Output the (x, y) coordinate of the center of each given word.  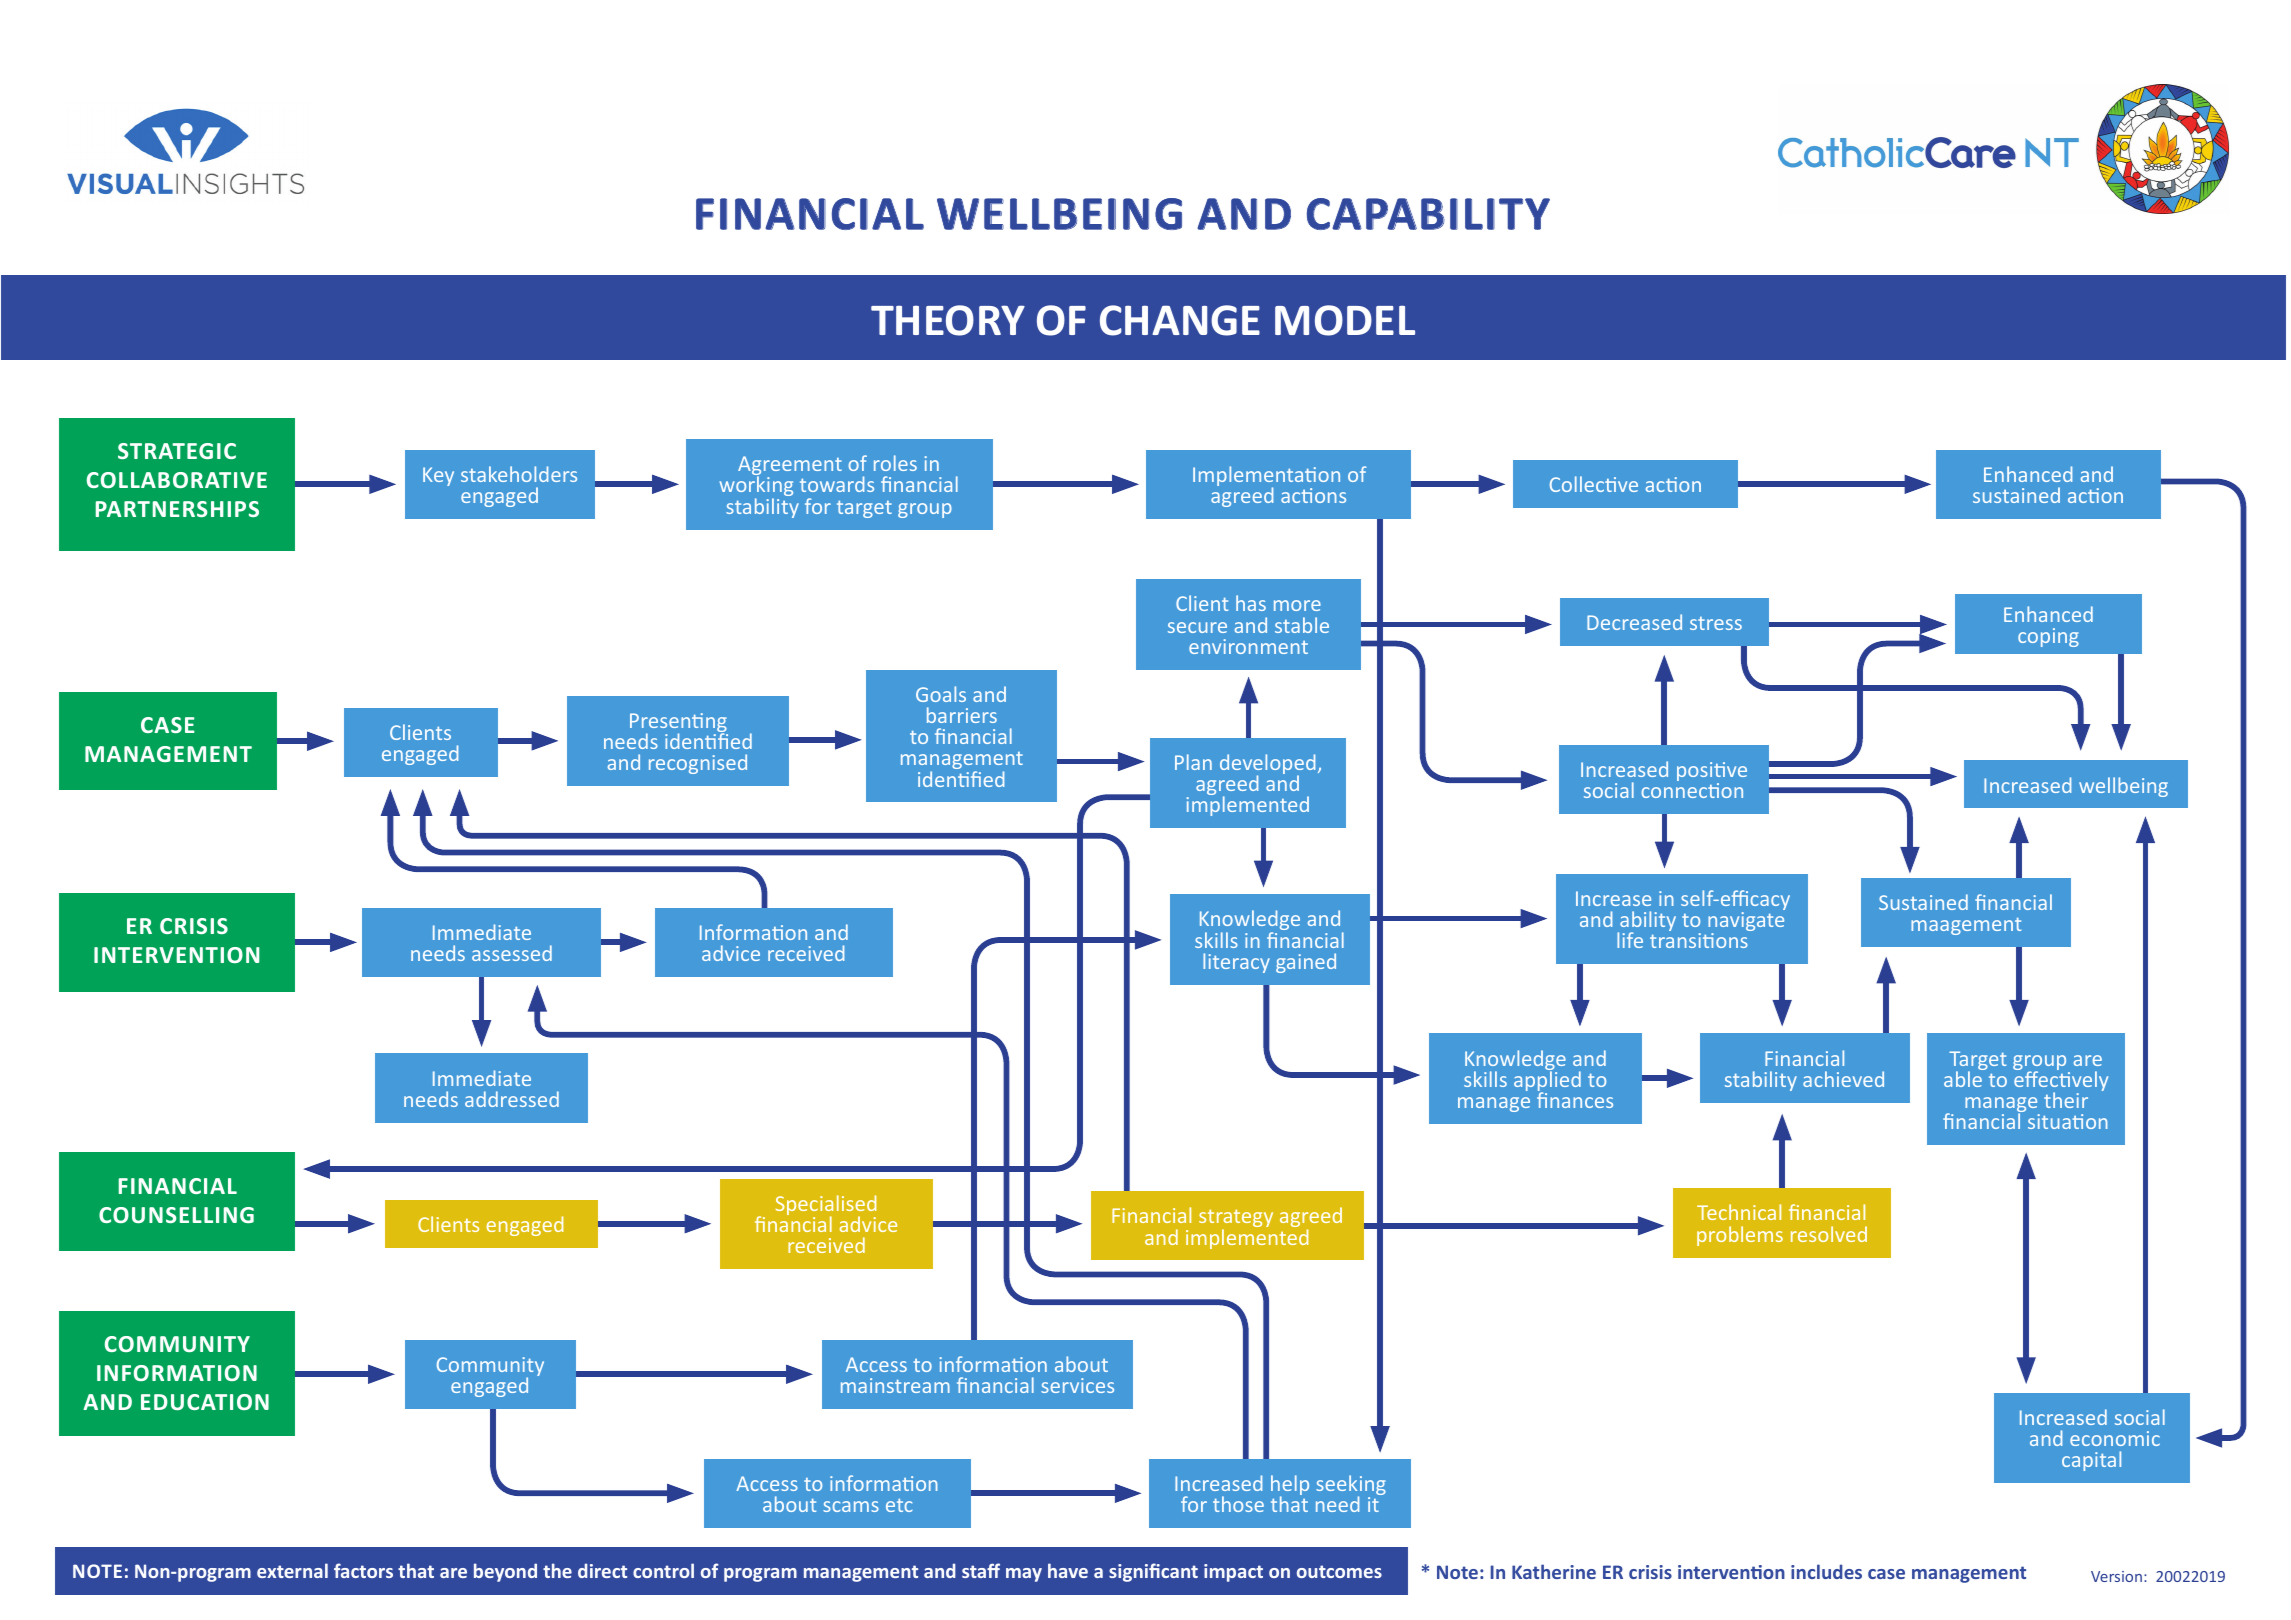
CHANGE (1180, 320)
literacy (1236, 963)
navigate (1746, 923)
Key (438, 476)
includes (1826, 1571)
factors (363, 1570)
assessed (512, 953)
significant (1153, 1572)
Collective (1594, 484)
